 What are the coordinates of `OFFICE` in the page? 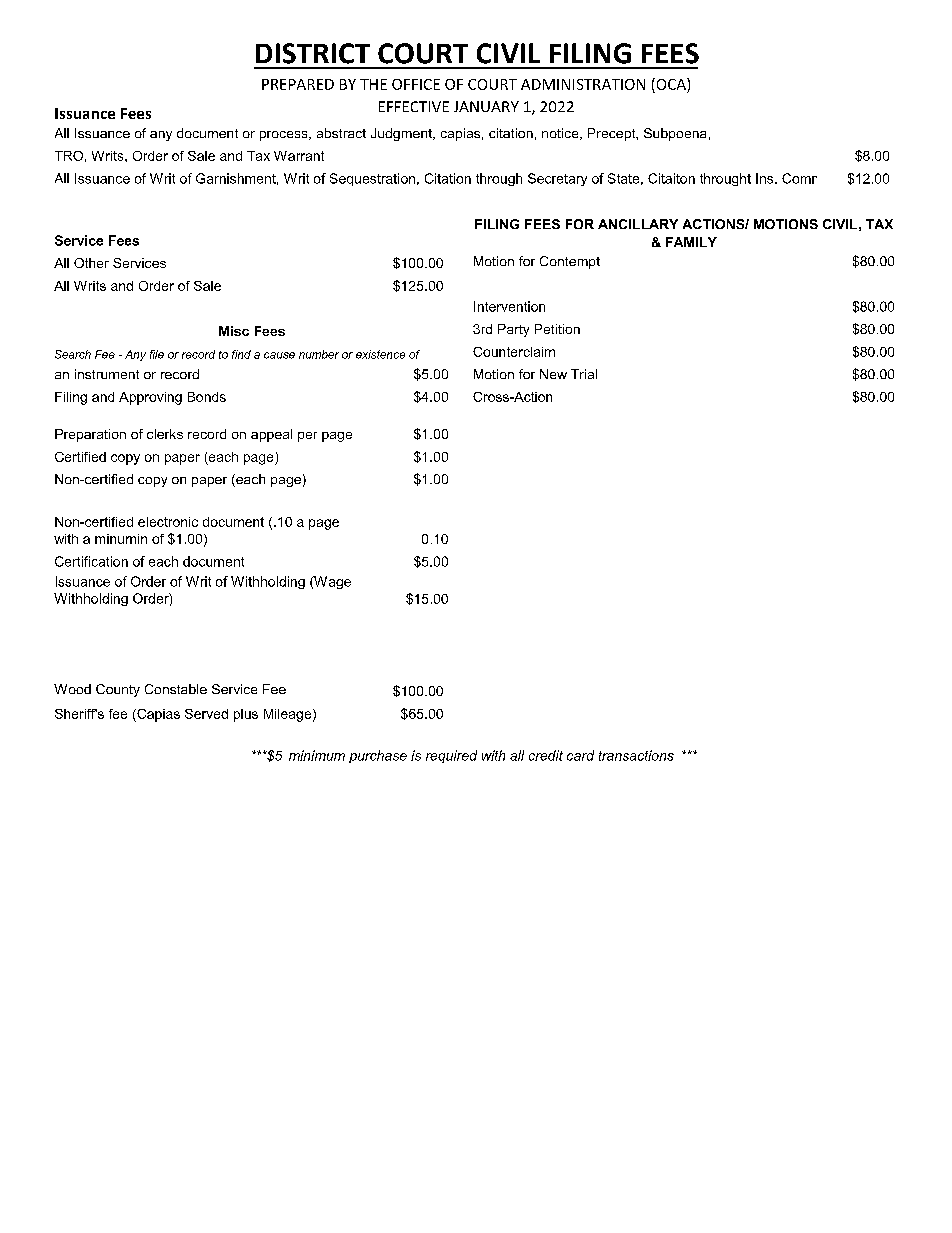 It's located at (416, 84).
